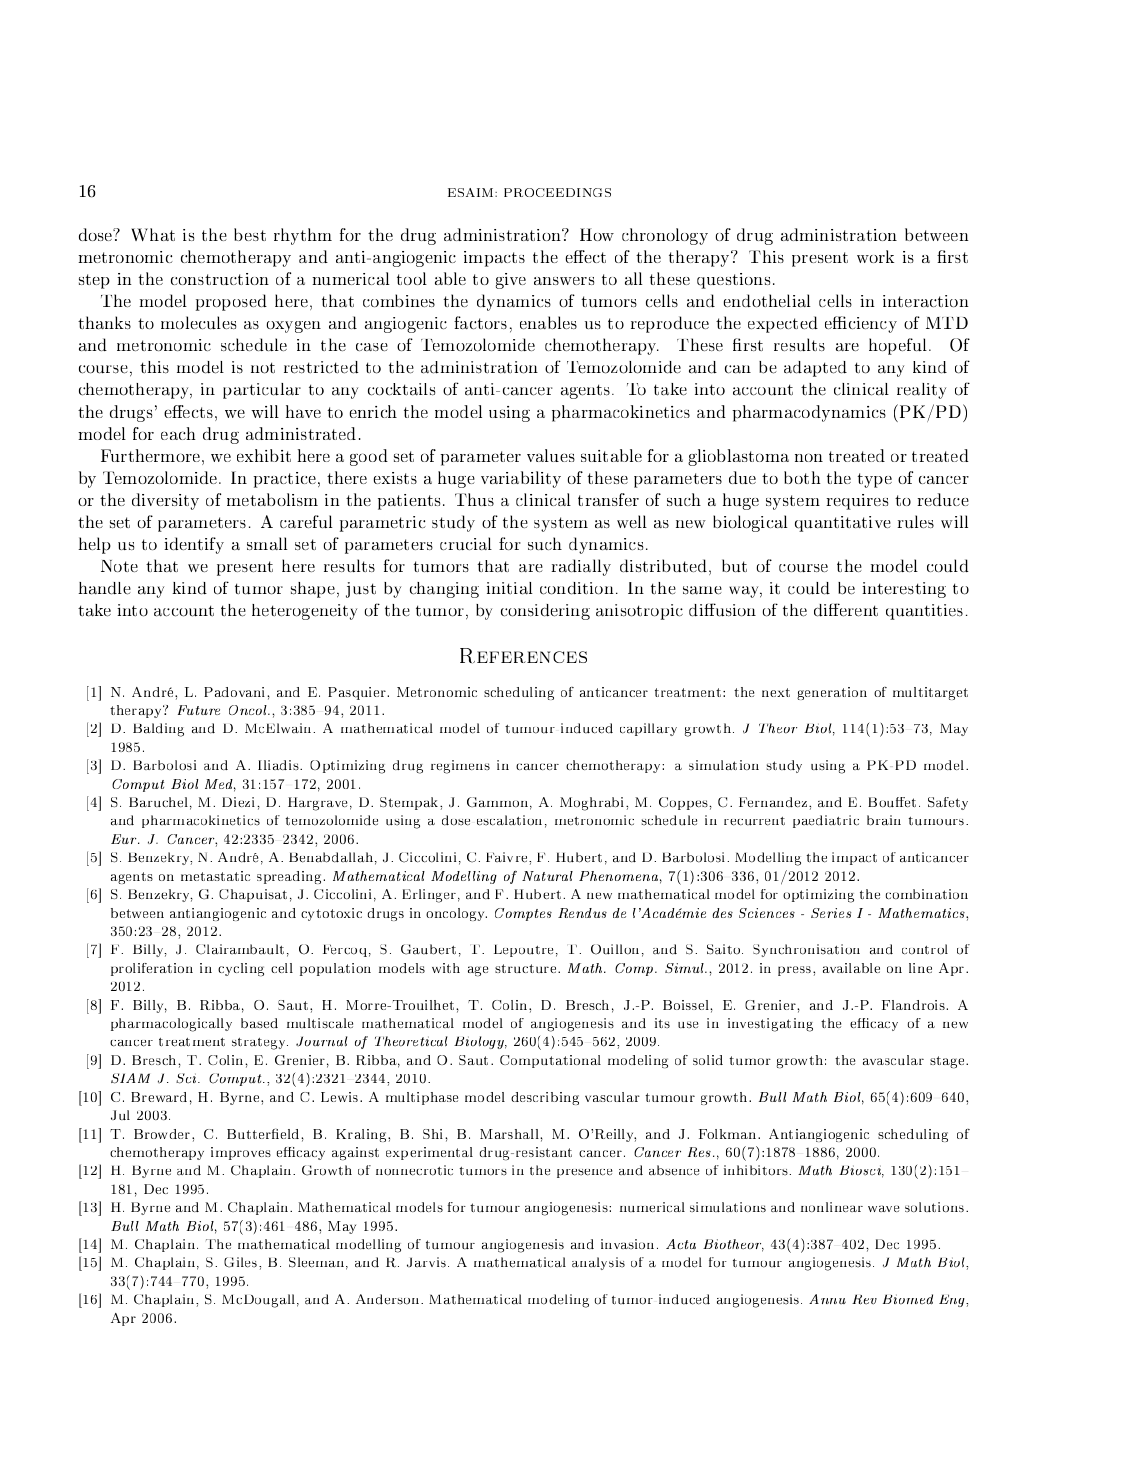 The height and width of the image is (1464, 1132). Describe the element at coordinates (831, 913) in the image. I see `Series` at that location.
